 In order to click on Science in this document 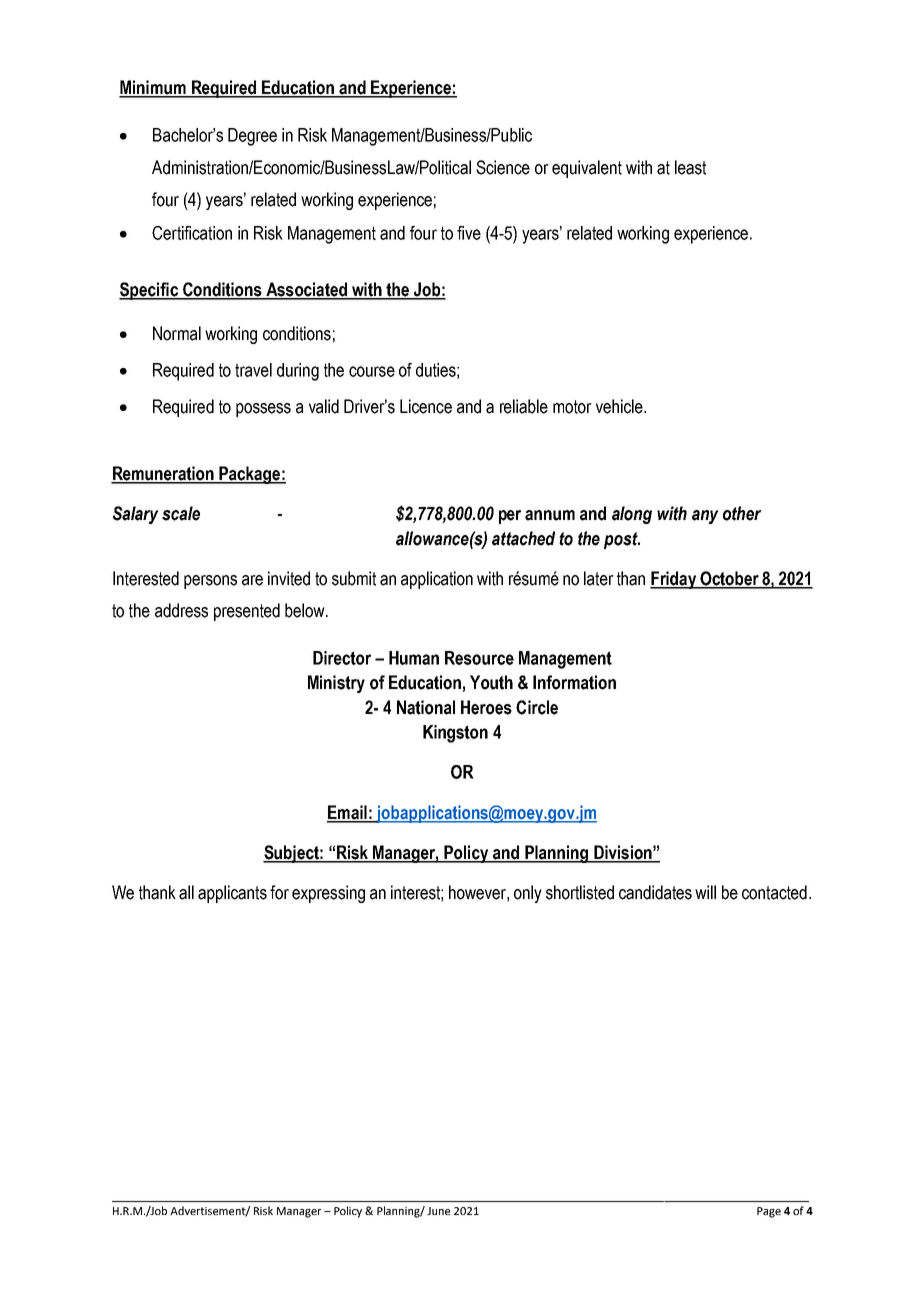, I will do `click(503, 167)`.
